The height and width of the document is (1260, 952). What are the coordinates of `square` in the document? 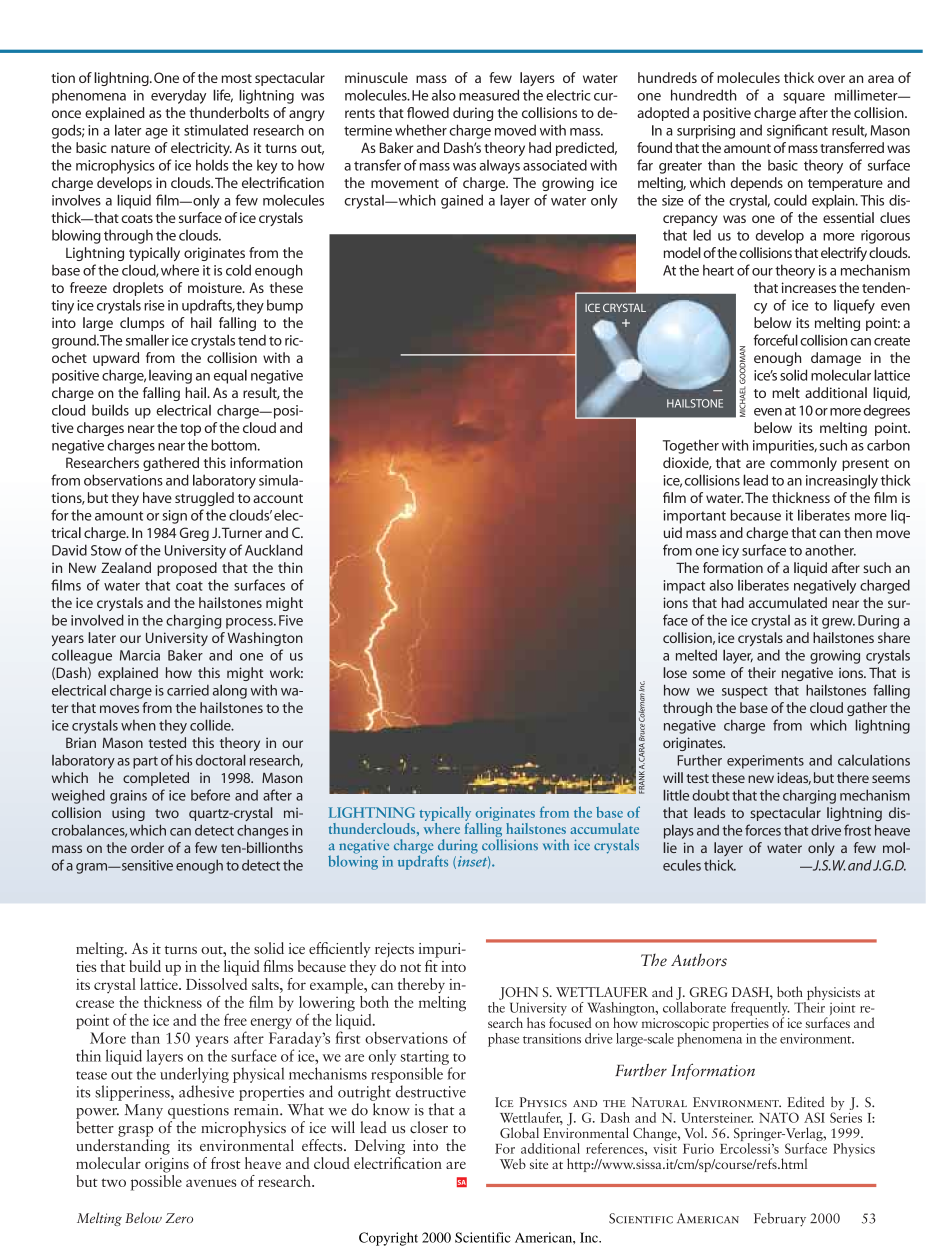 It's located at (804, 98).
